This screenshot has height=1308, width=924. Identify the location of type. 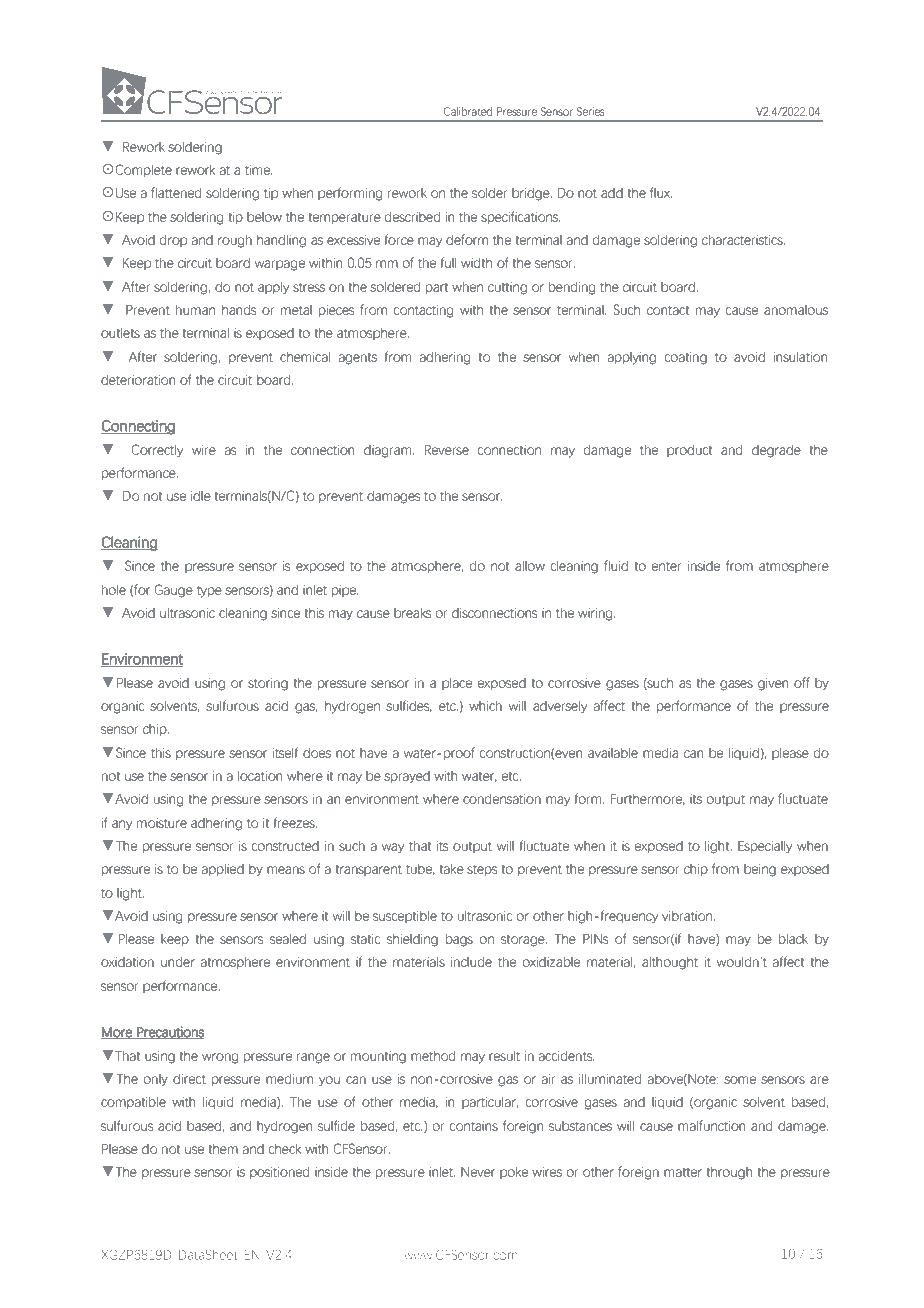
(209, 592).
